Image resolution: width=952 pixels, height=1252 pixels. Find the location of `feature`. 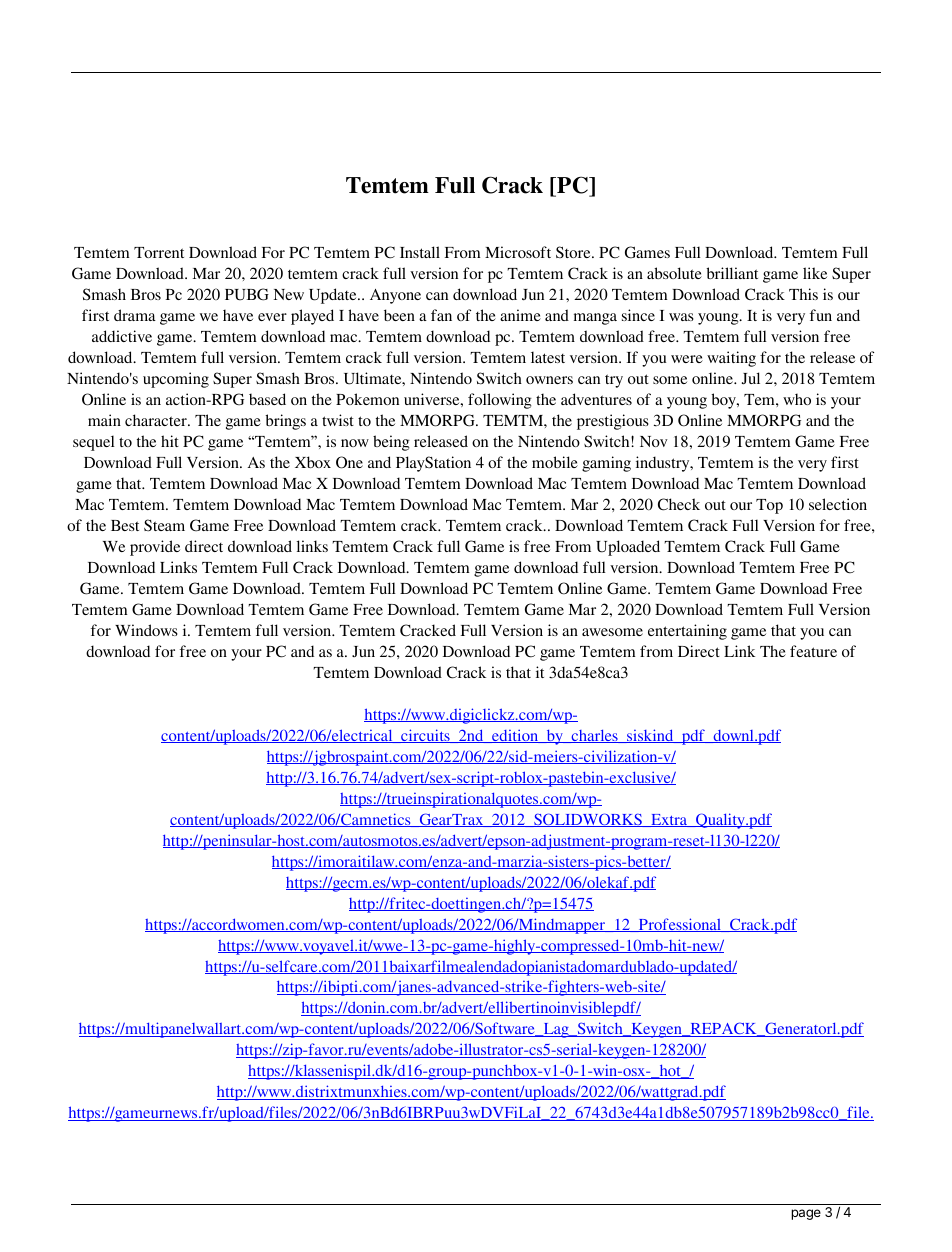

feature is located at coordinates (813, 651).
